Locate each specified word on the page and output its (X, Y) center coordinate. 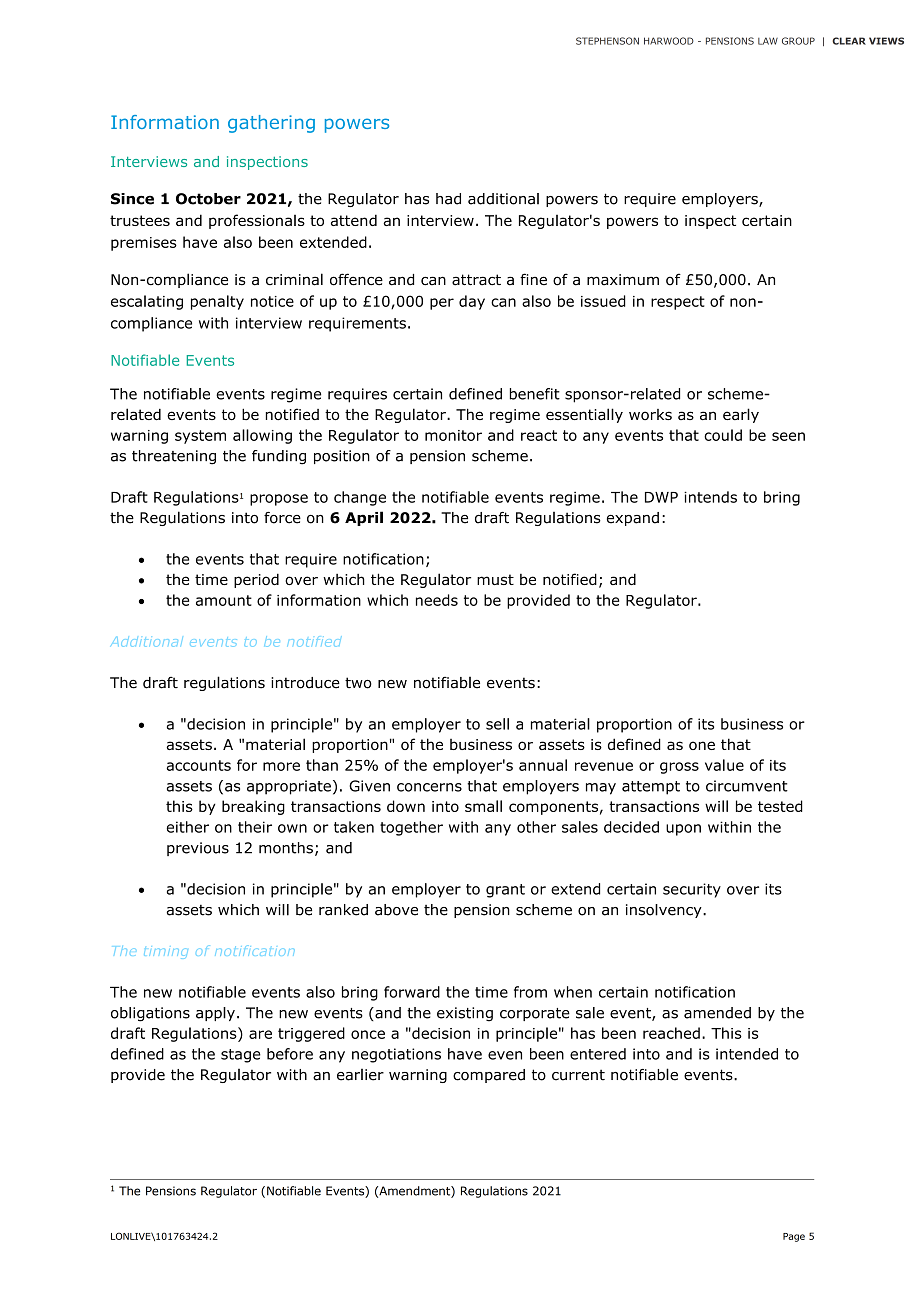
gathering (271, 124)
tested (780, 806)
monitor (453, 435)
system (200, 437)
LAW (768, 41)
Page (794, 1237)
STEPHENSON (607, 41)
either (187, 827)
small (483, 806)
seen (788, 436)
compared (489, 1076)
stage (241, 1056)
